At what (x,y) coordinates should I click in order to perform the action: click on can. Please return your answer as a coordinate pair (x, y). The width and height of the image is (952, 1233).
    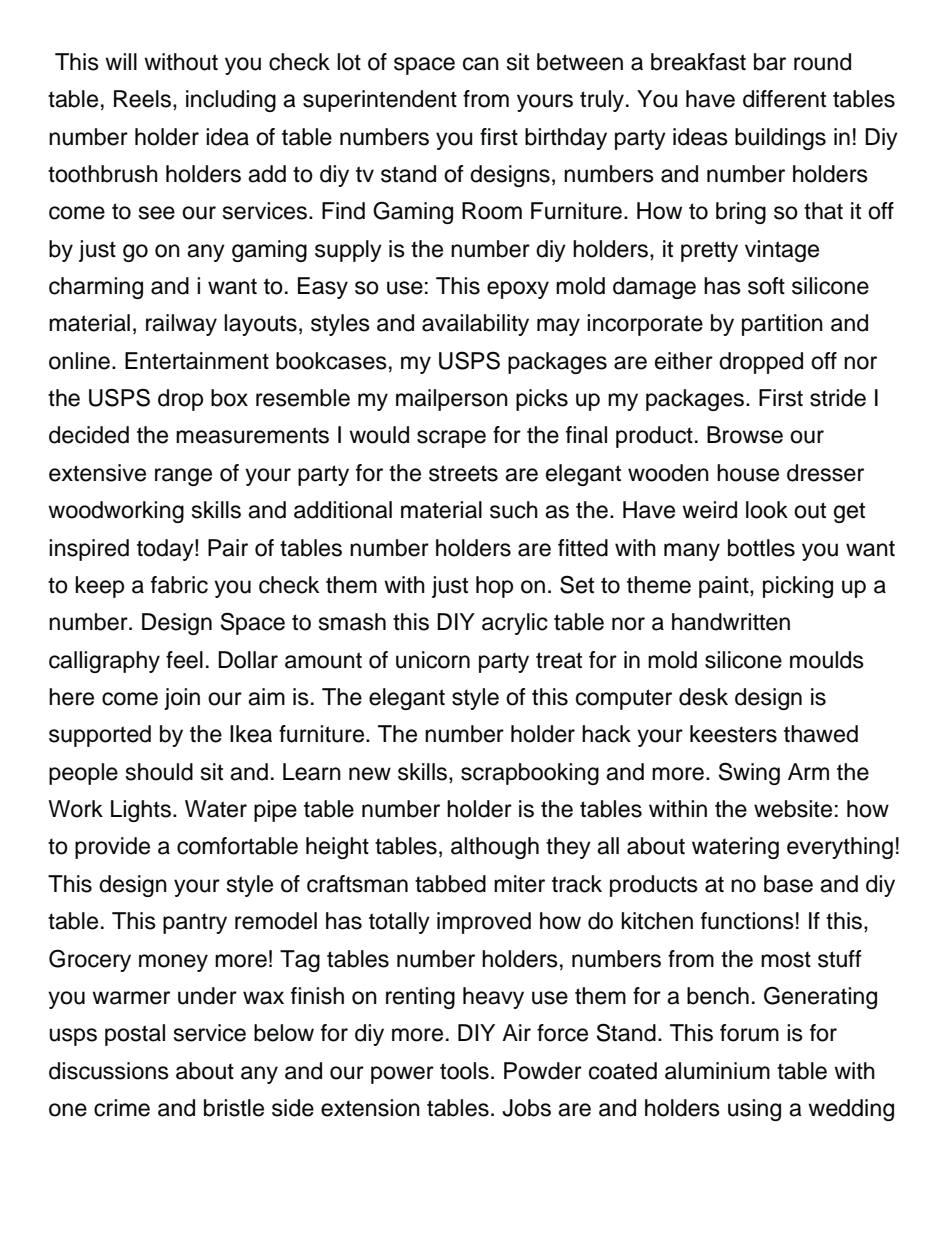
    Looking at the image, I should click on (481, 64).
